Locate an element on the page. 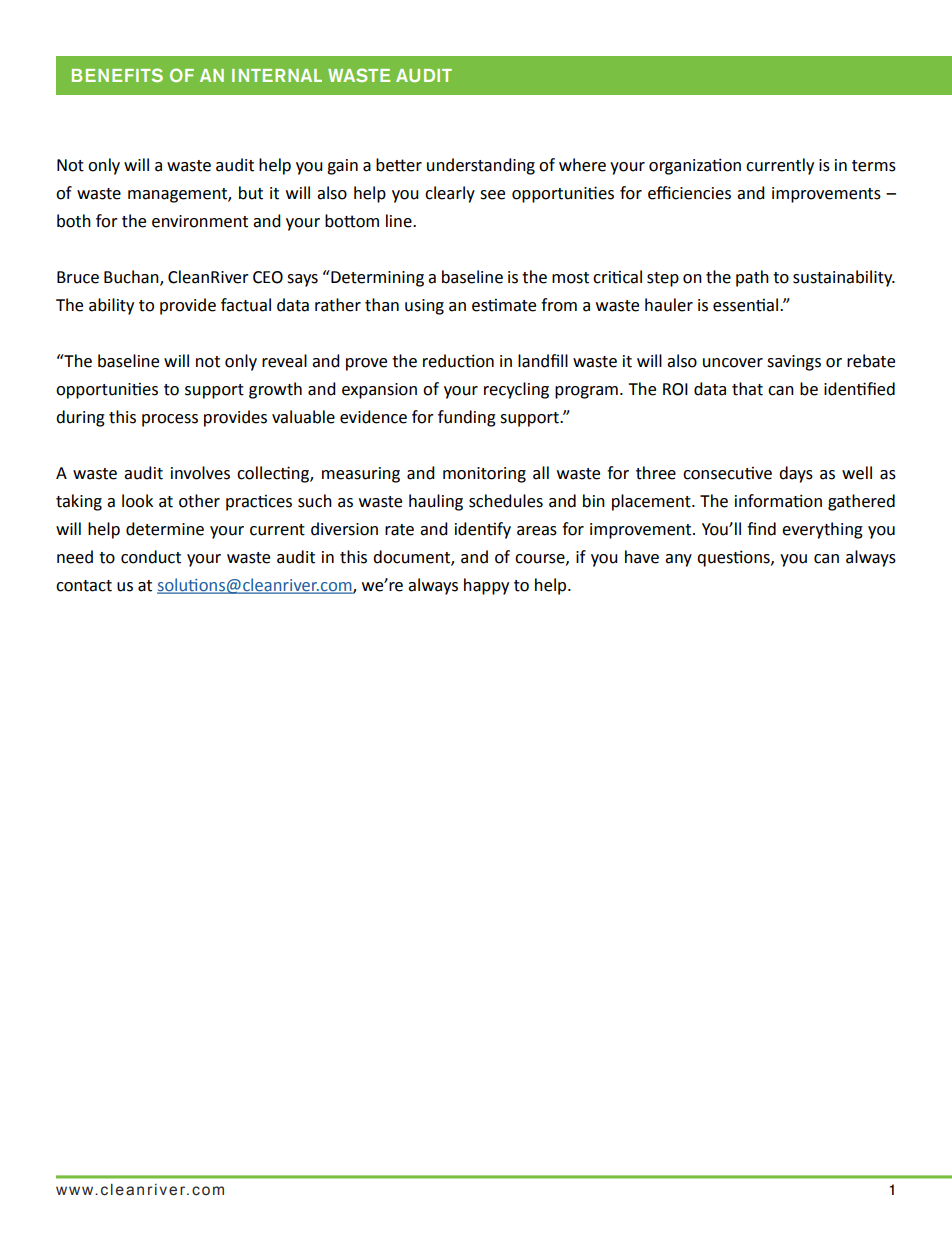 The width and height of the image is (952, 1233). estimate is located at coordinates (504, 305).
